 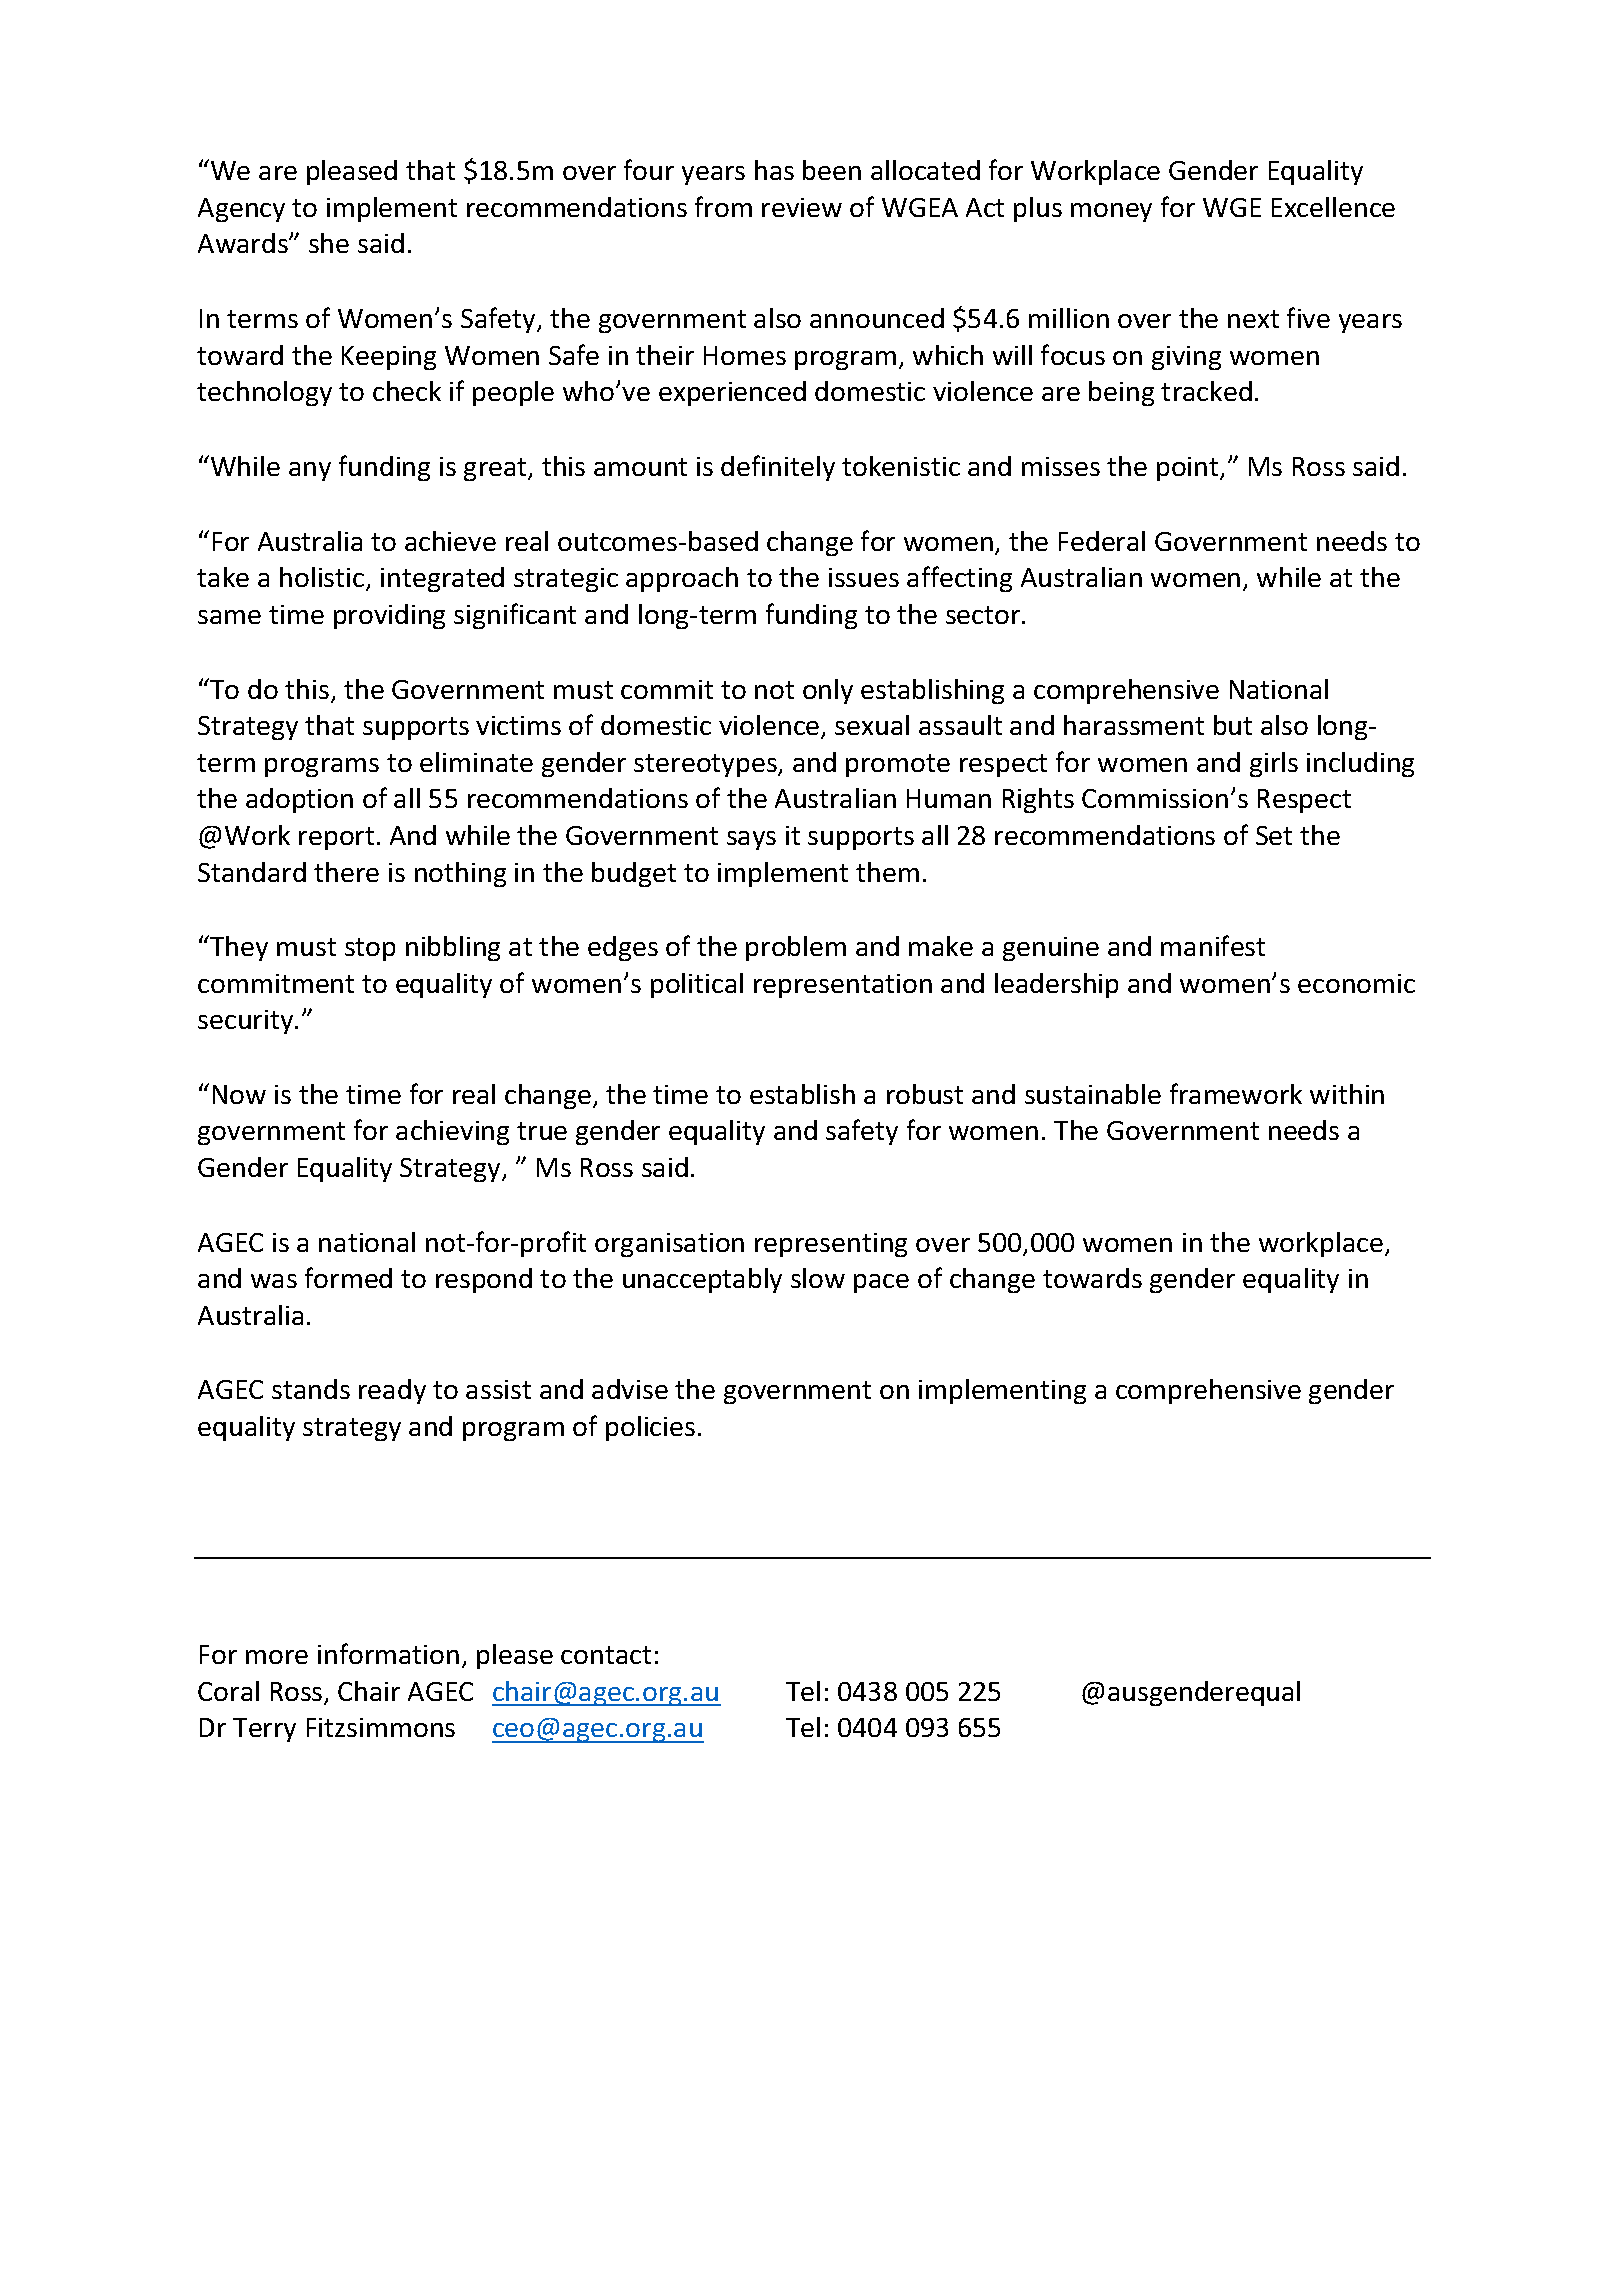 I want to click on manifest, so click(x=1213, y=945).
